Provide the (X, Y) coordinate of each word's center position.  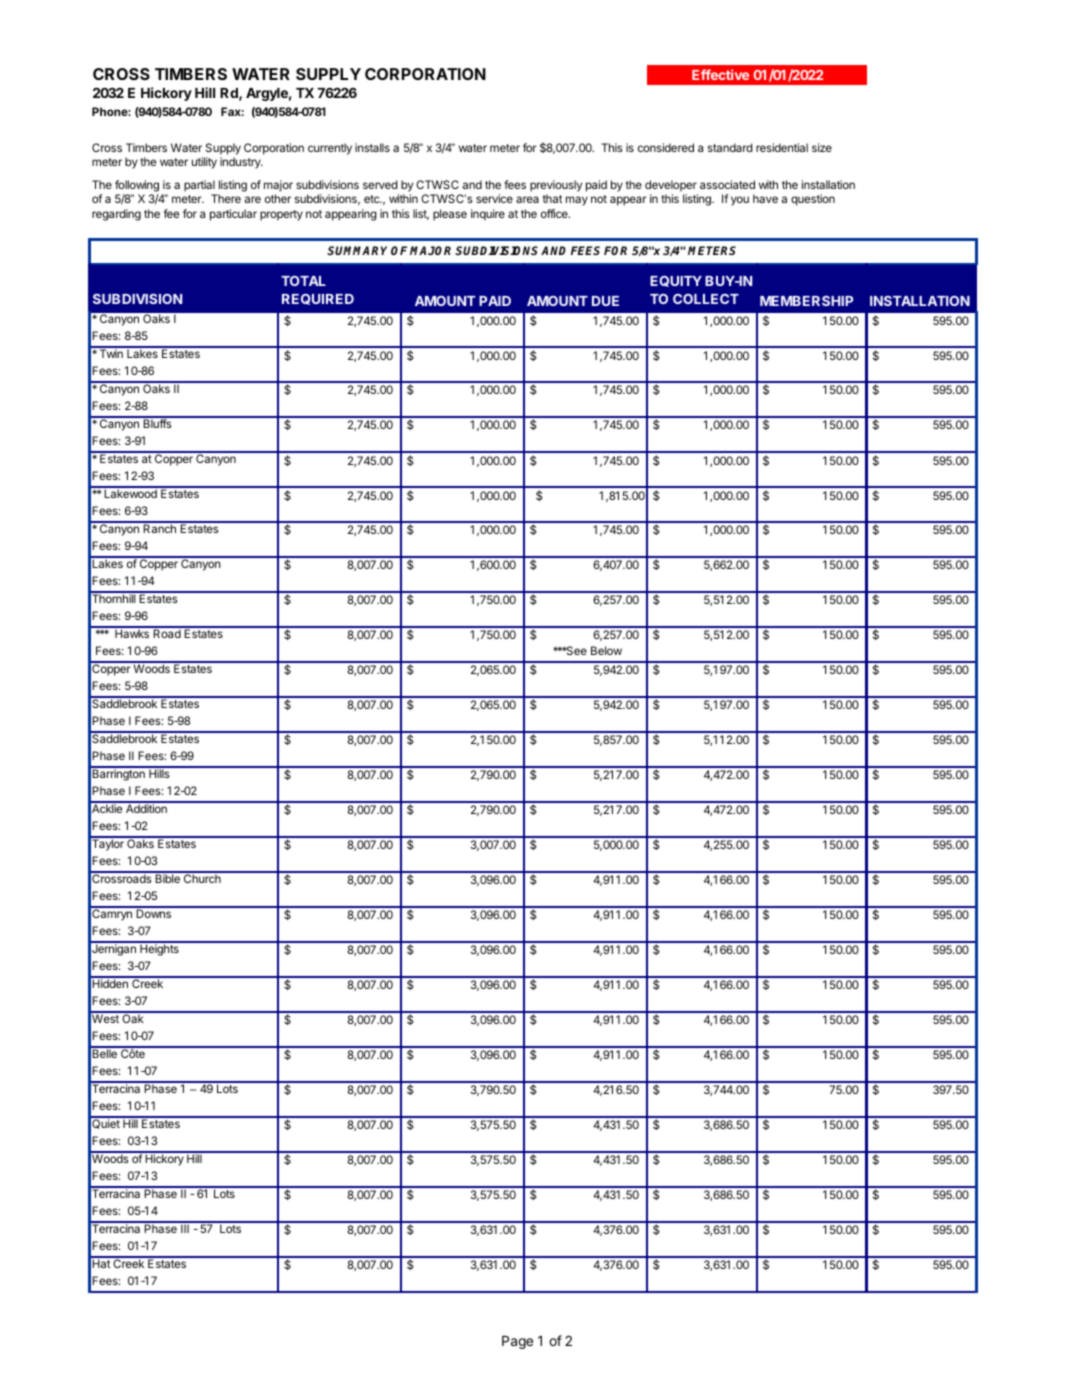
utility (204, 163)
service (494, 198)
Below (606, 650)
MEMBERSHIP (806, 301)
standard (730, 147)
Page (517, 1342)
